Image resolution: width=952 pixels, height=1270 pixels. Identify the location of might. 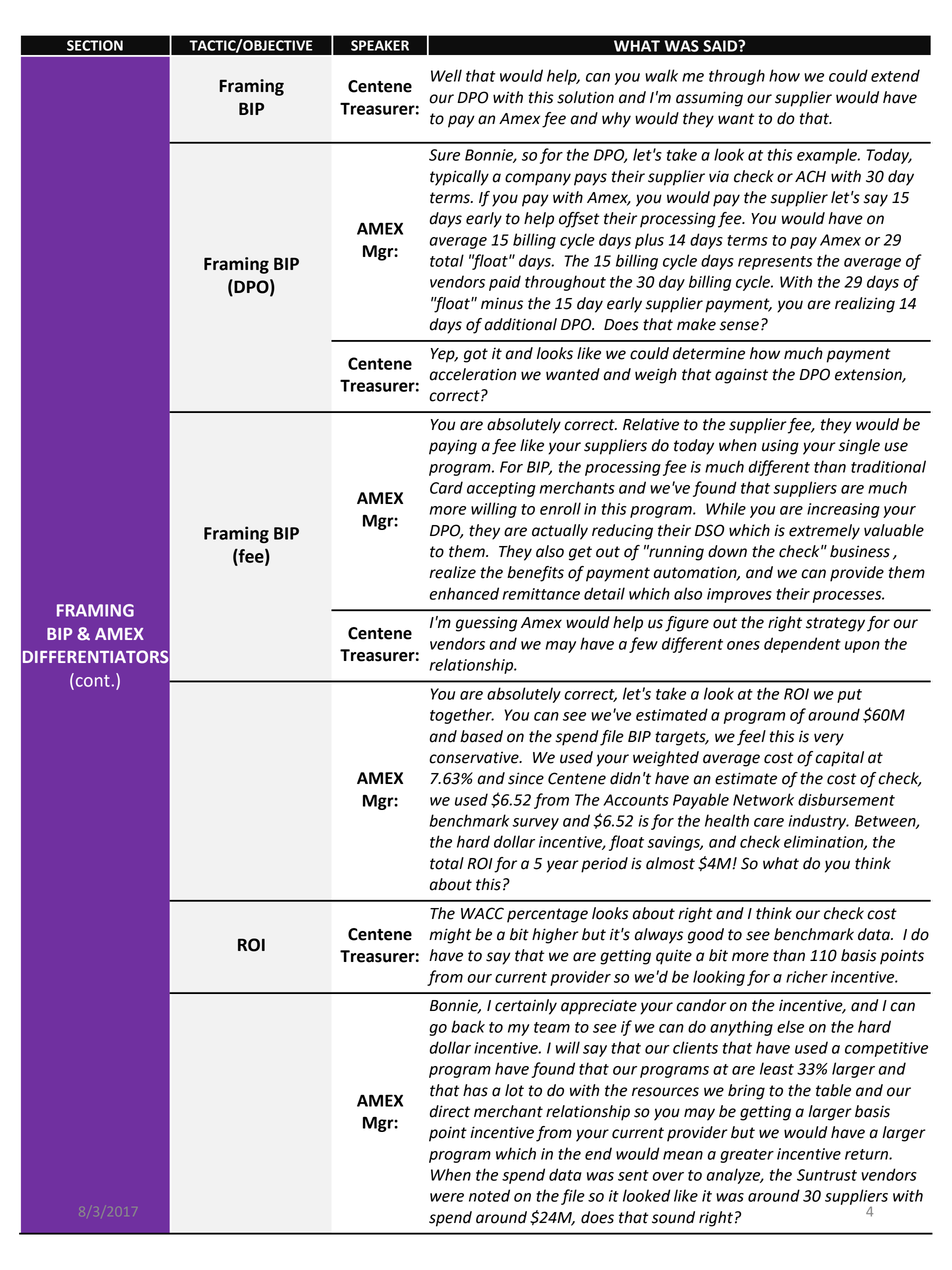
(450, 936).
